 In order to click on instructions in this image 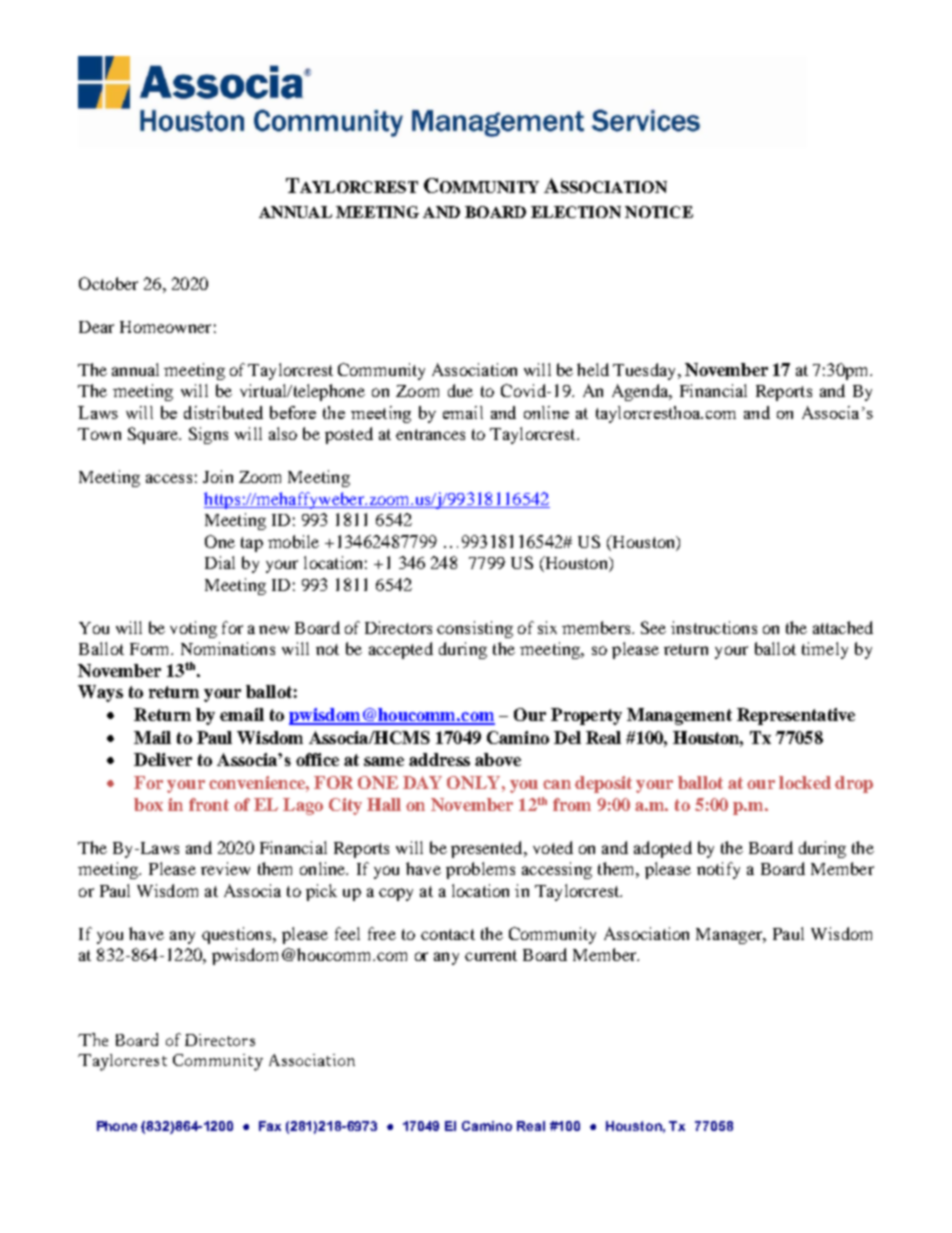, I will do `click(714, 627)`.
